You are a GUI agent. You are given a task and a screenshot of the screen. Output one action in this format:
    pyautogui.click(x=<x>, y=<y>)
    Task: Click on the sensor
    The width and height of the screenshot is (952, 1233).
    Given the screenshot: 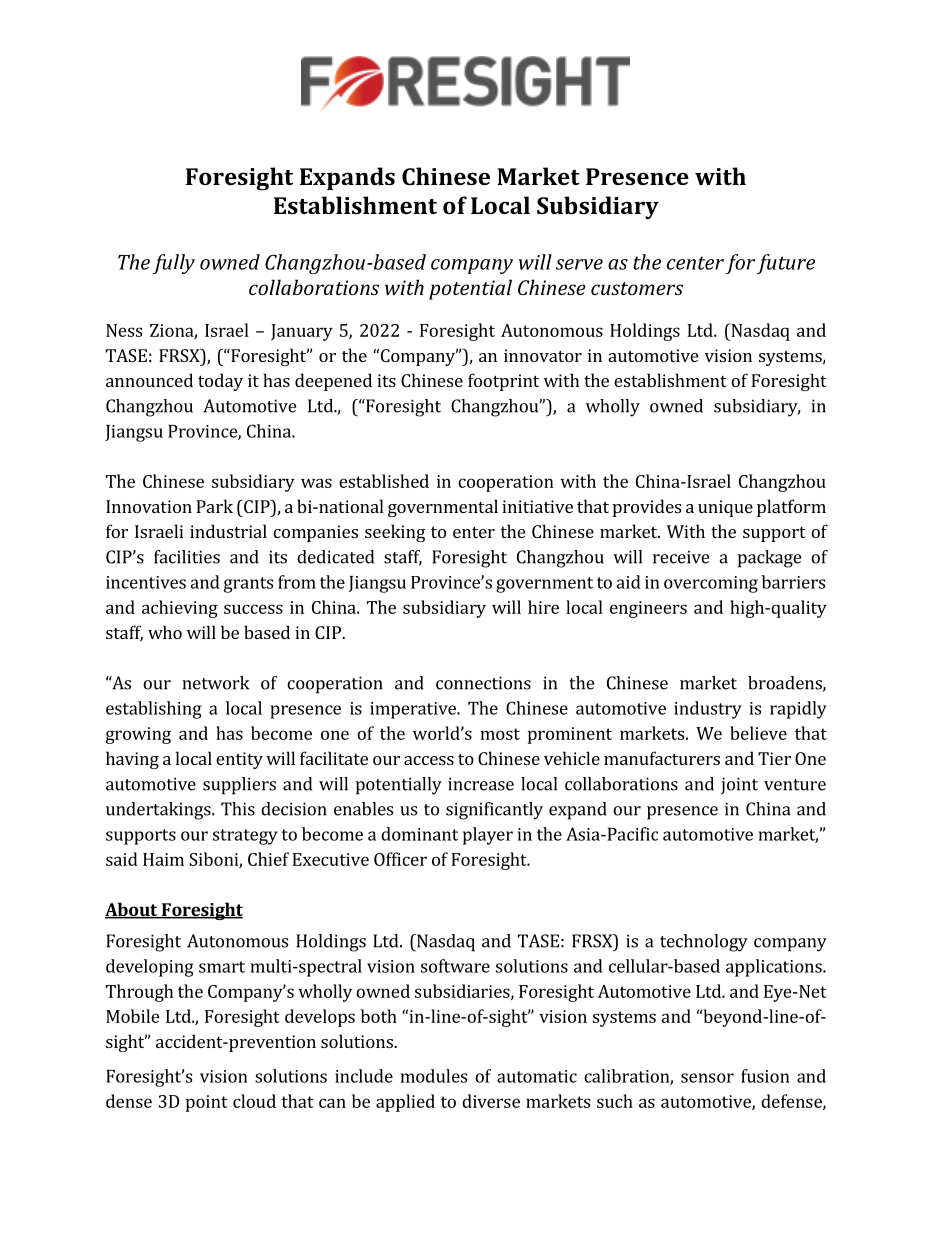 What is the action you would take?
    pyautogui.click(x=707, y=1078)
